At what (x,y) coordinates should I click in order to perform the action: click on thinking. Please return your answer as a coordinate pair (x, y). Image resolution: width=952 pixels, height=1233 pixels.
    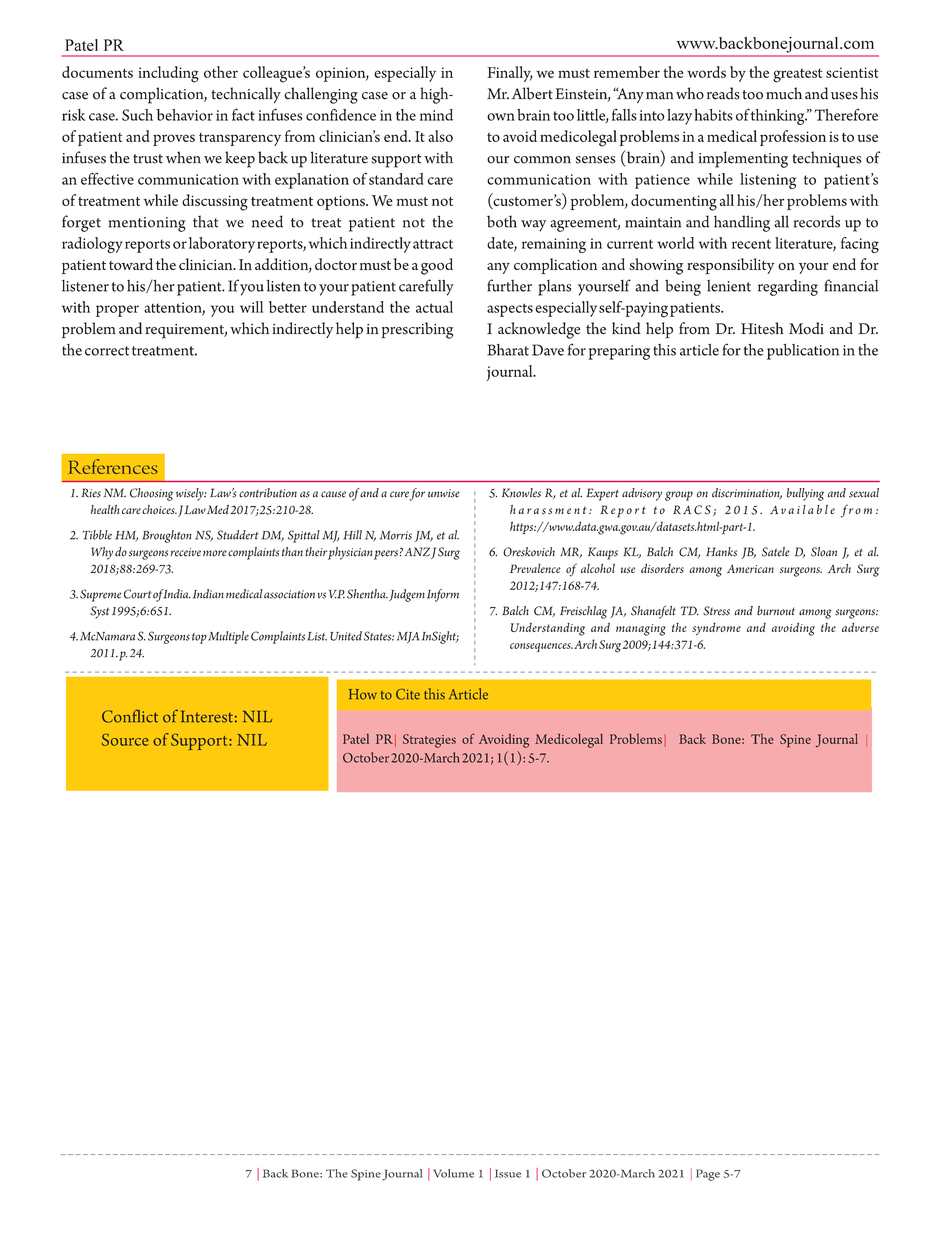
    Looking at the image, I should click on (779, 117).
